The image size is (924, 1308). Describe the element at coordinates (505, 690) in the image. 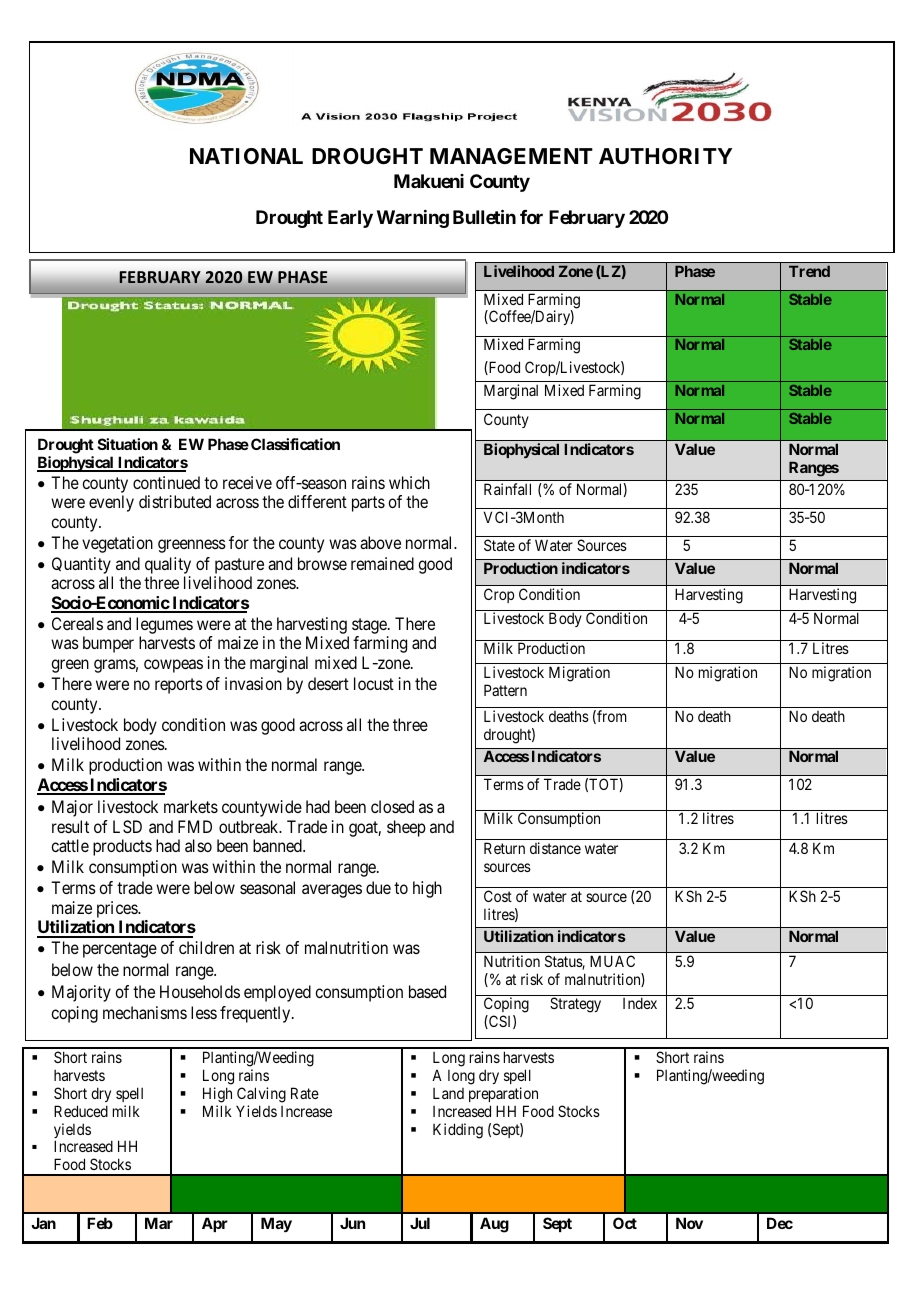

I see `Pattern` at that location.
